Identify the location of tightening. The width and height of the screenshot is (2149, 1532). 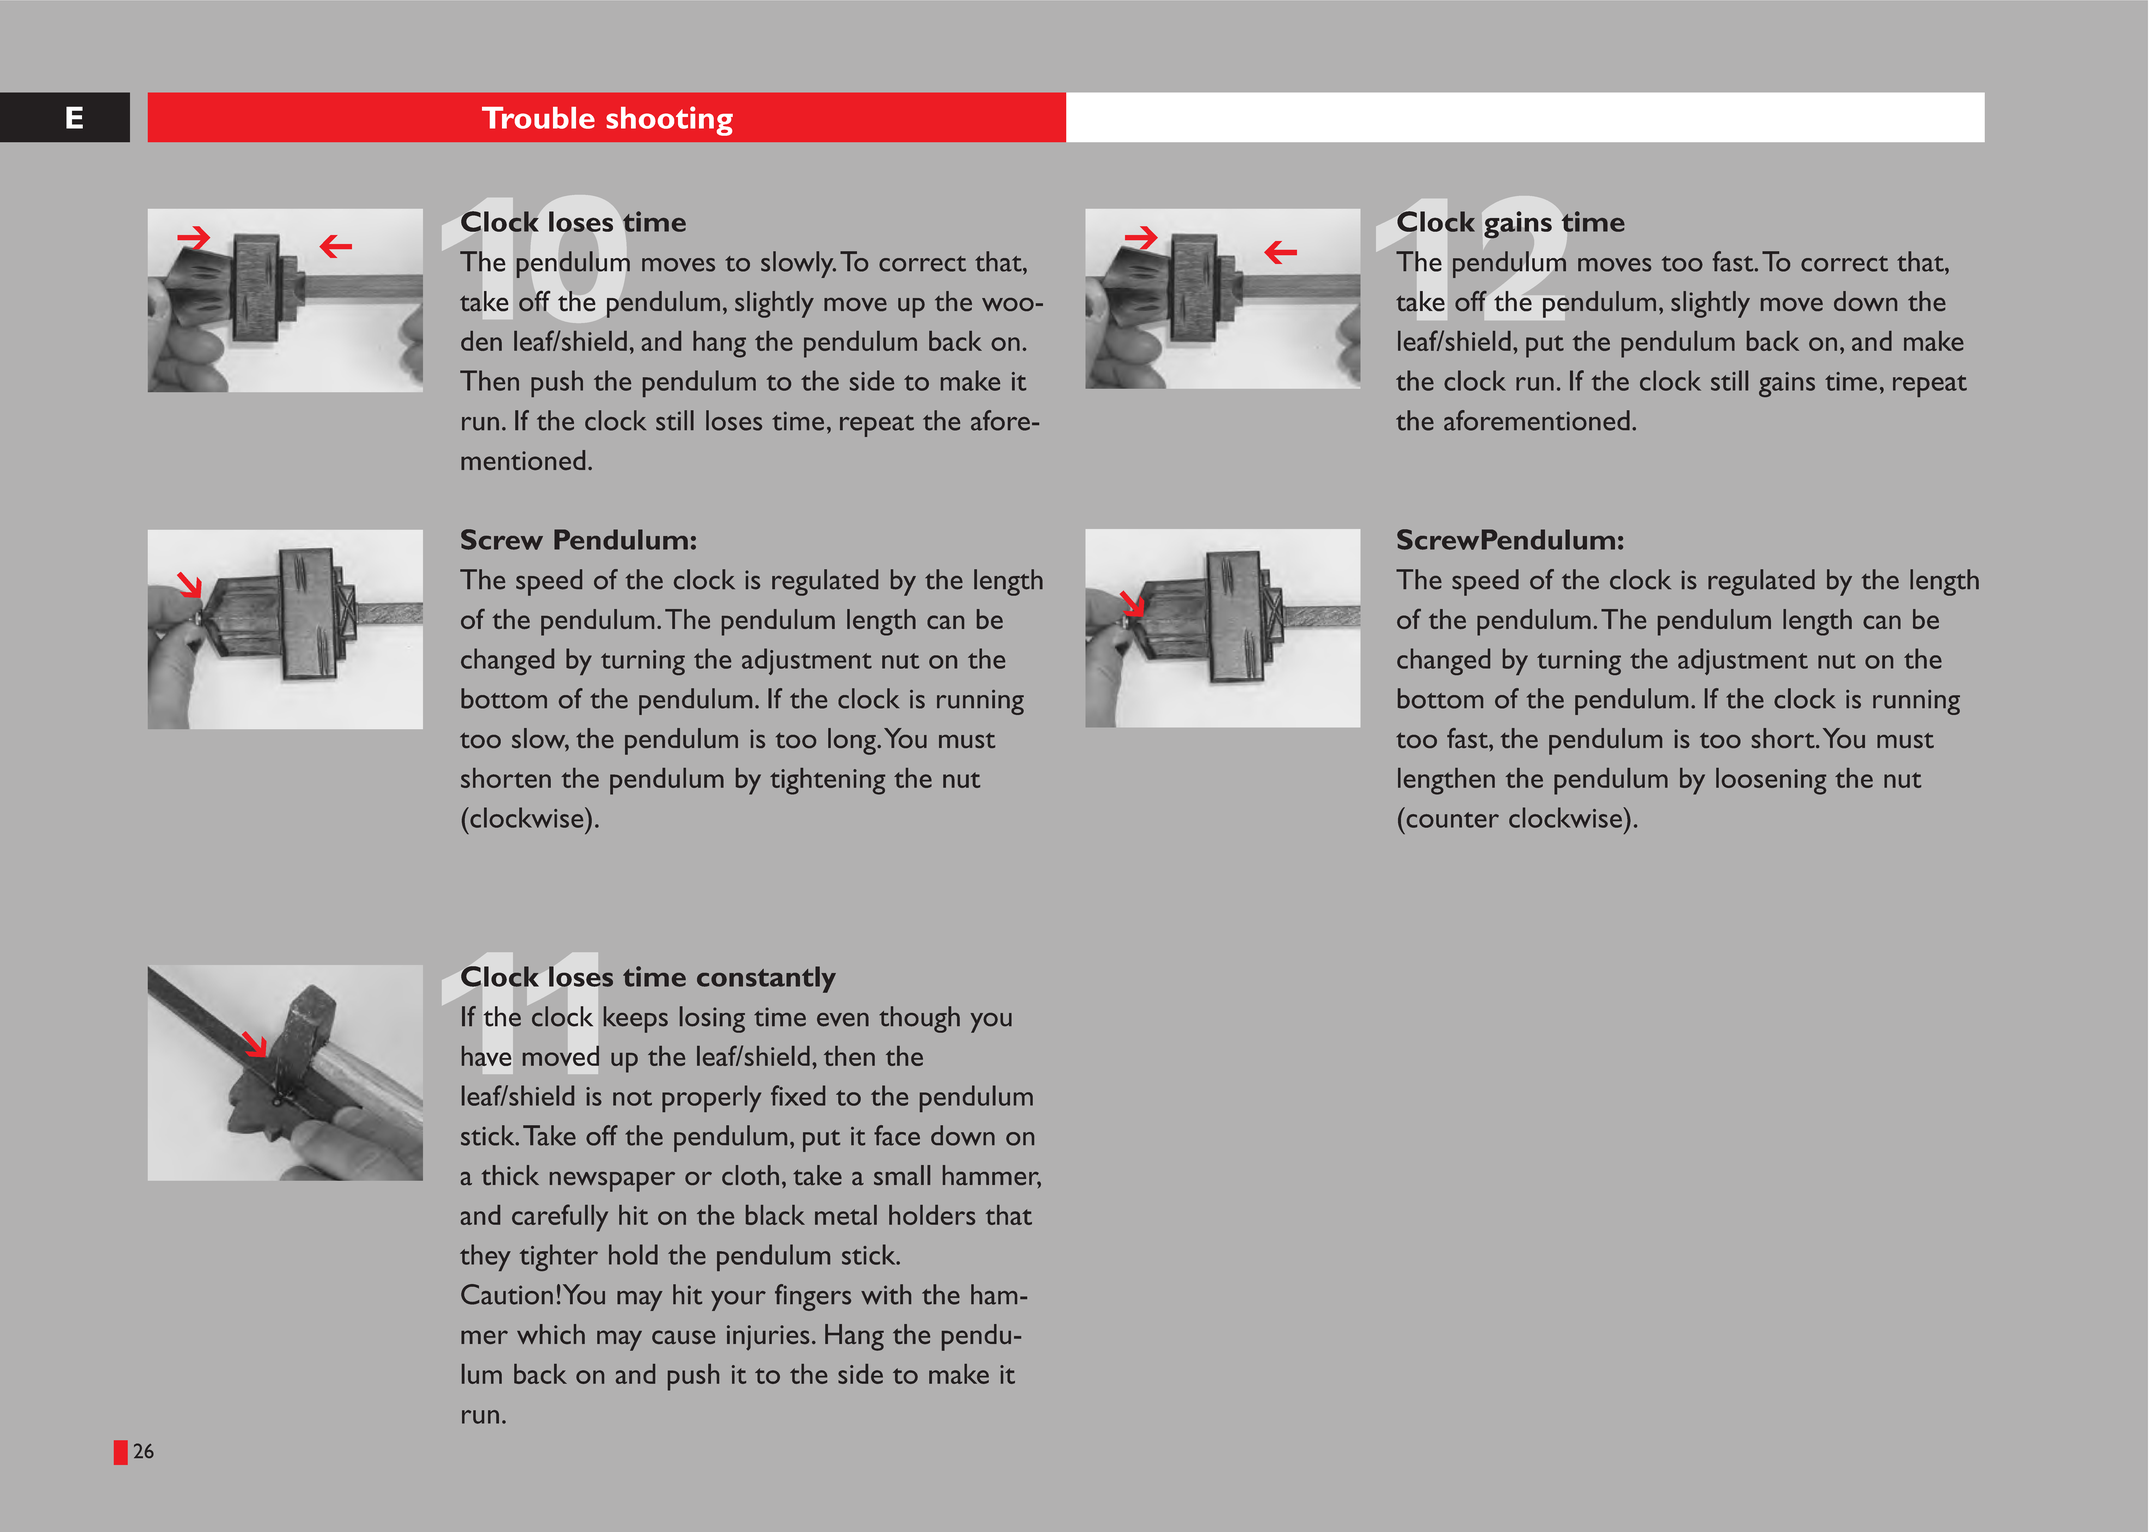
(827, 781).
